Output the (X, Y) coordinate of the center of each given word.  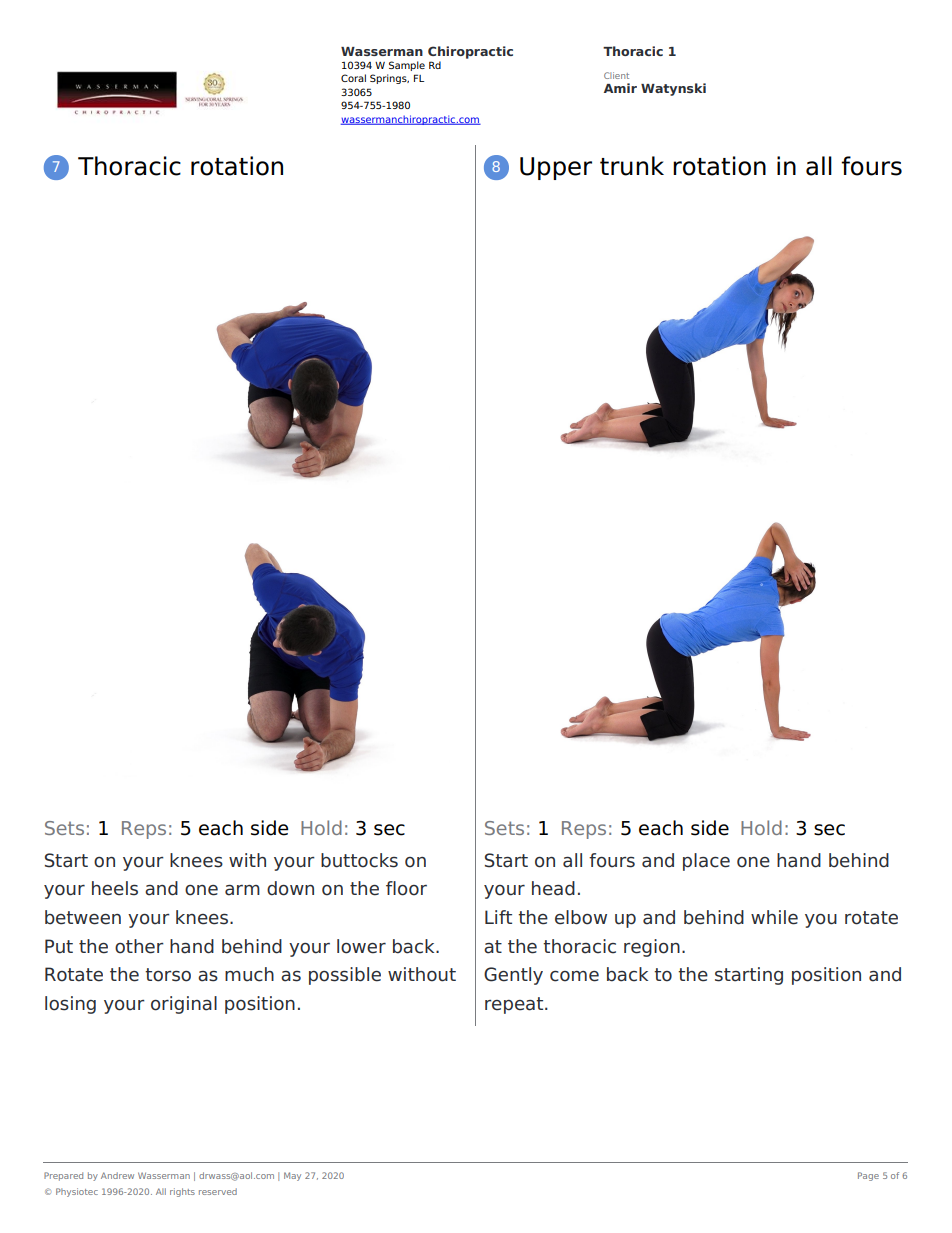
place (706, 862)
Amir (620, 88)
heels (115, 888)
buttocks (359, 860)
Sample (407, 66)
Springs (389, 79)
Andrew (117, 1175)
